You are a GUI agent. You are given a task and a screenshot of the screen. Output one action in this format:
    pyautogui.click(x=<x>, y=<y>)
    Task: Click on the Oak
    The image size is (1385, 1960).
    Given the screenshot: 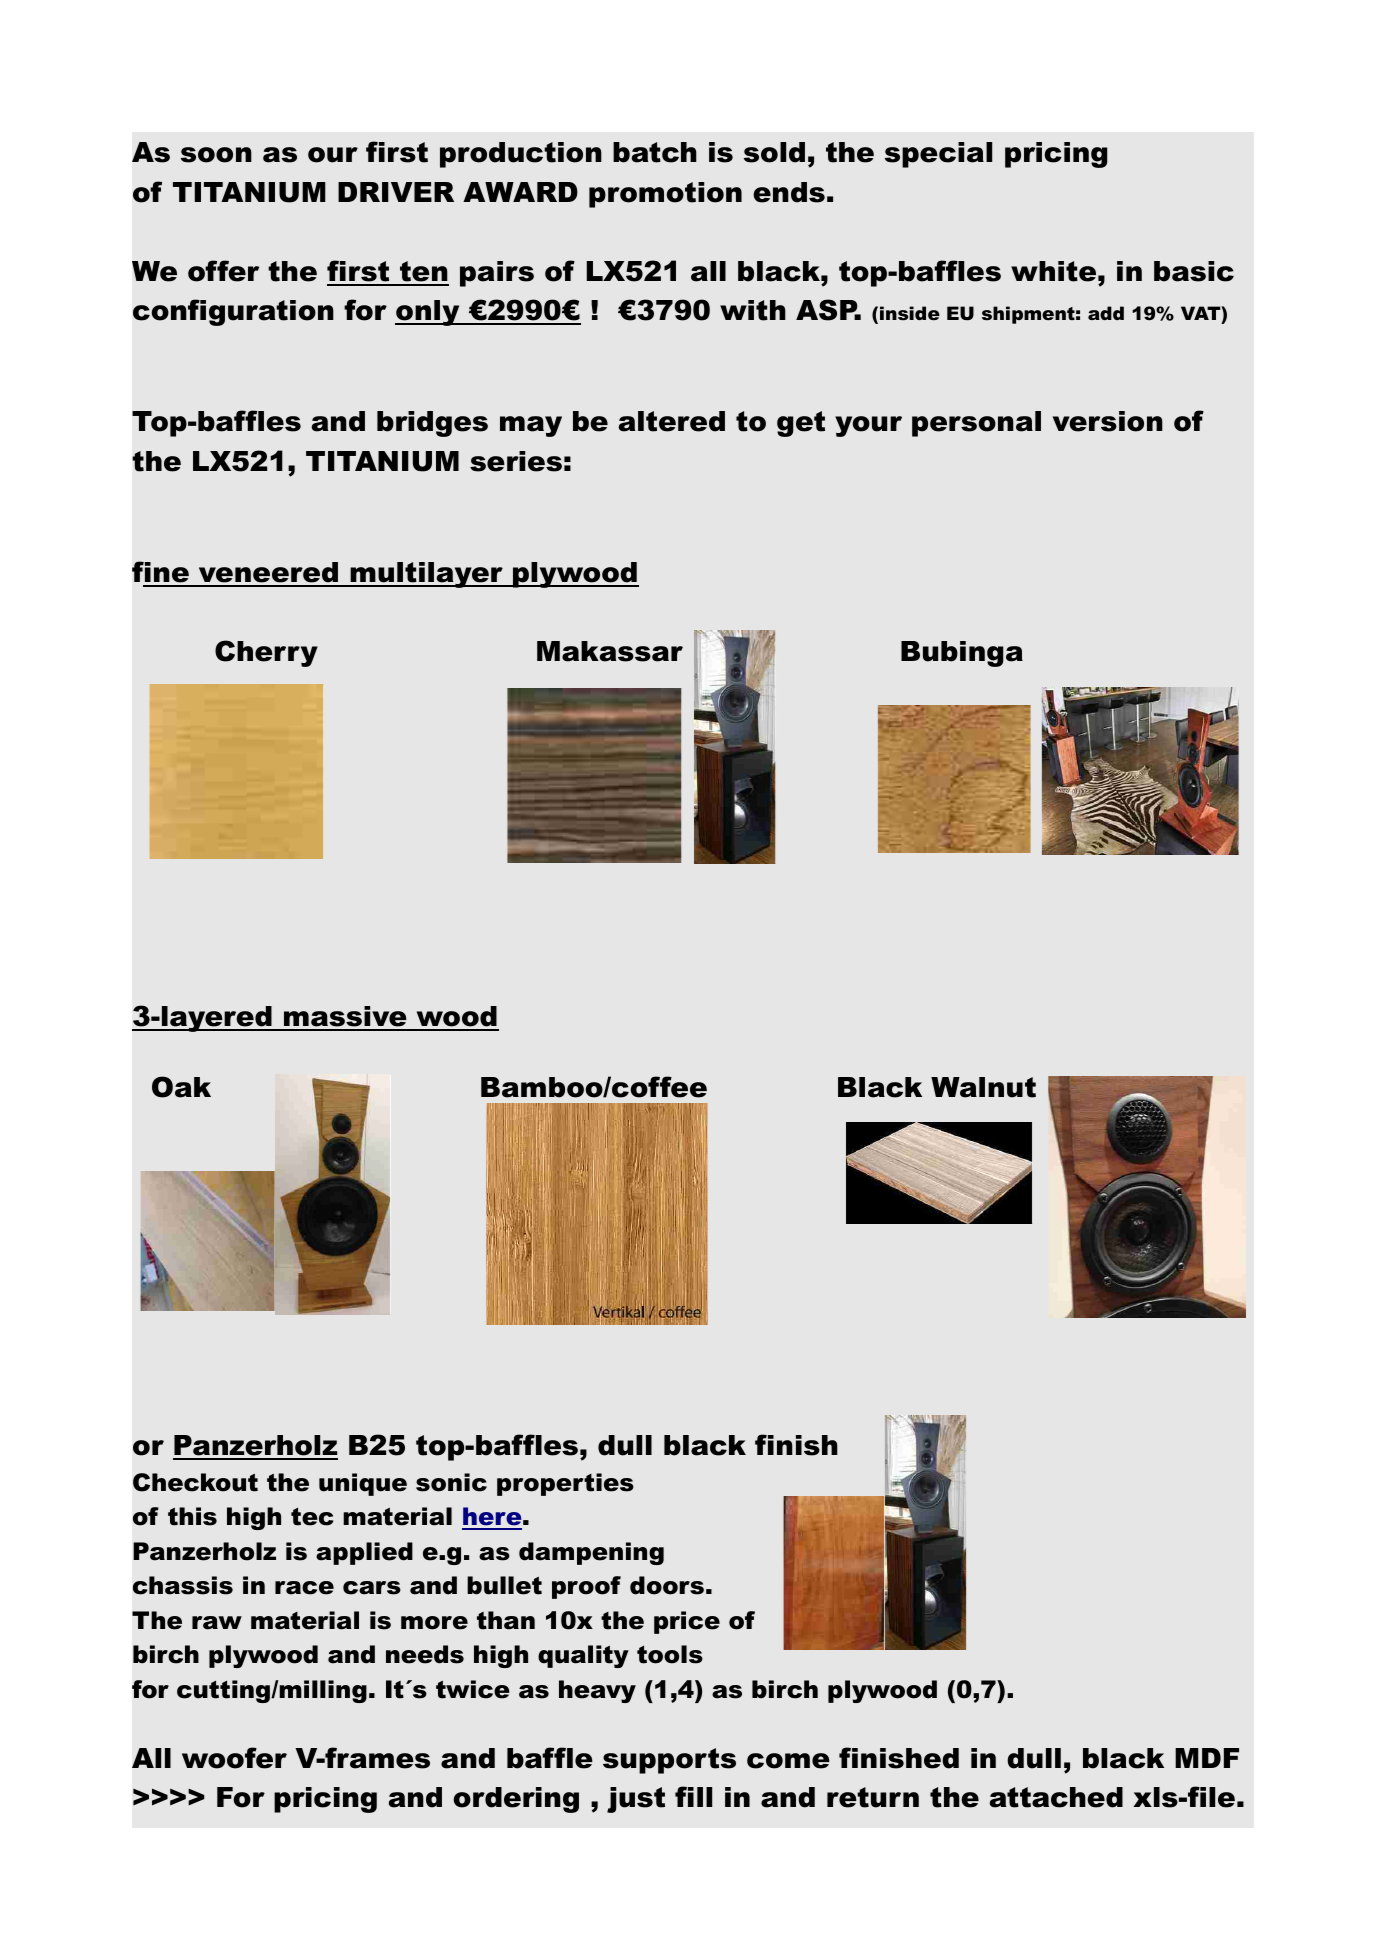 What is the action you would take?
    pyautogui.click(x=181, y=1087)
